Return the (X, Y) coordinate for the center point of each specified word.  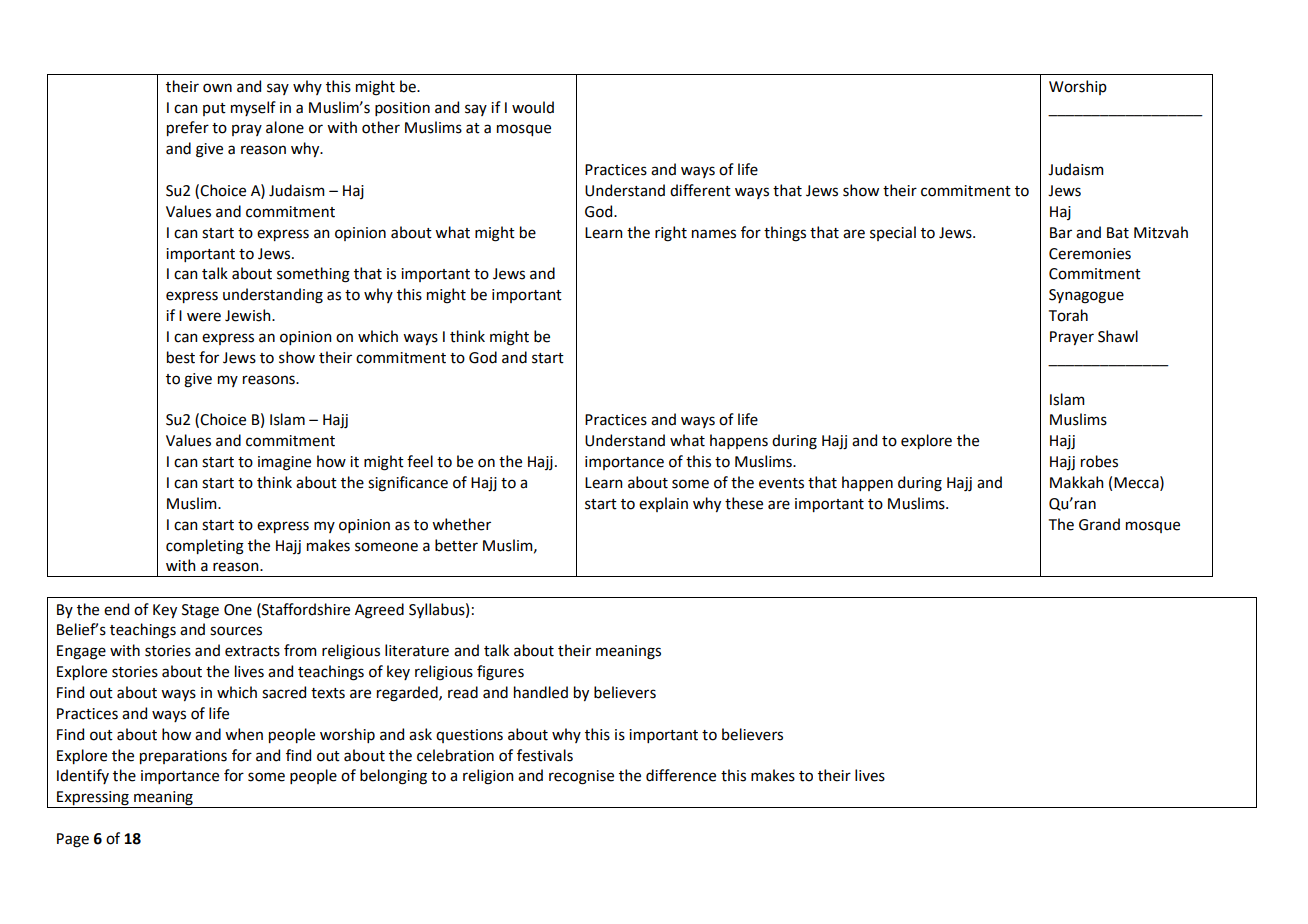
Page (73, 840)
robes (1099, 461)
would (533, 107)
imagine (284, 463)
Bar (1061, 233)
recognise (581, 777)
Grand (1099, 524)
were (204, 317)
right (671, 234)
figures (500, 673)
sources (236, 631)
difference (681, 775)
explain (663, 504)
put (214, 109)
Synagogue (1086, 296)
